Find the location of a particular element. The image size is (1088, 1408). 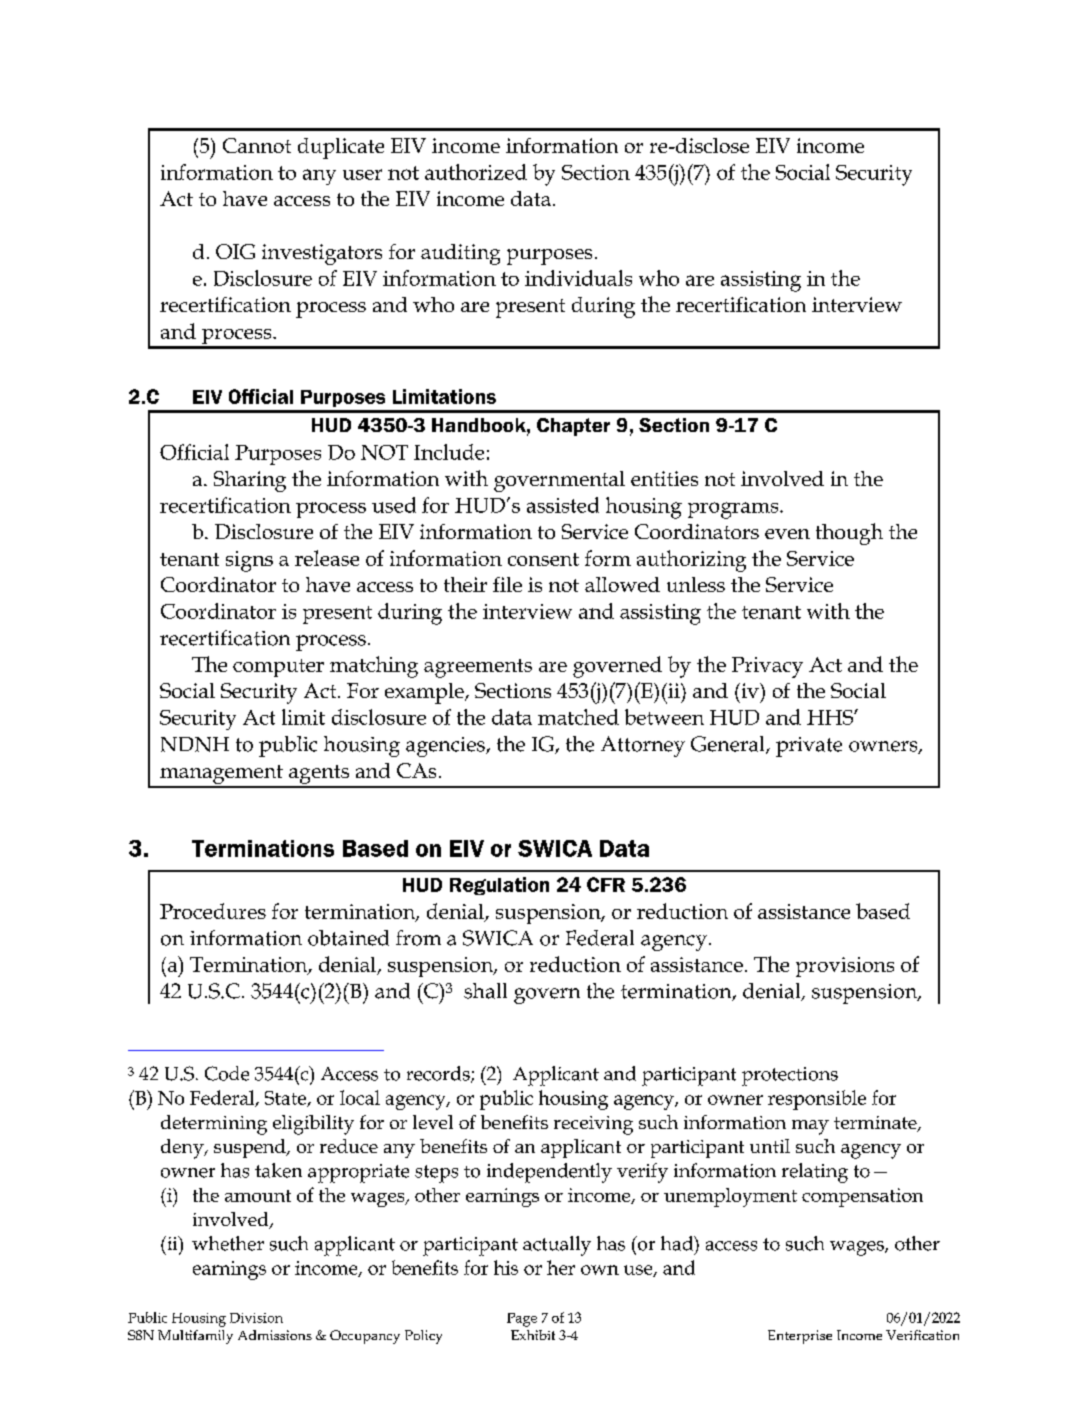

though is located at coordinates (849, 534).
